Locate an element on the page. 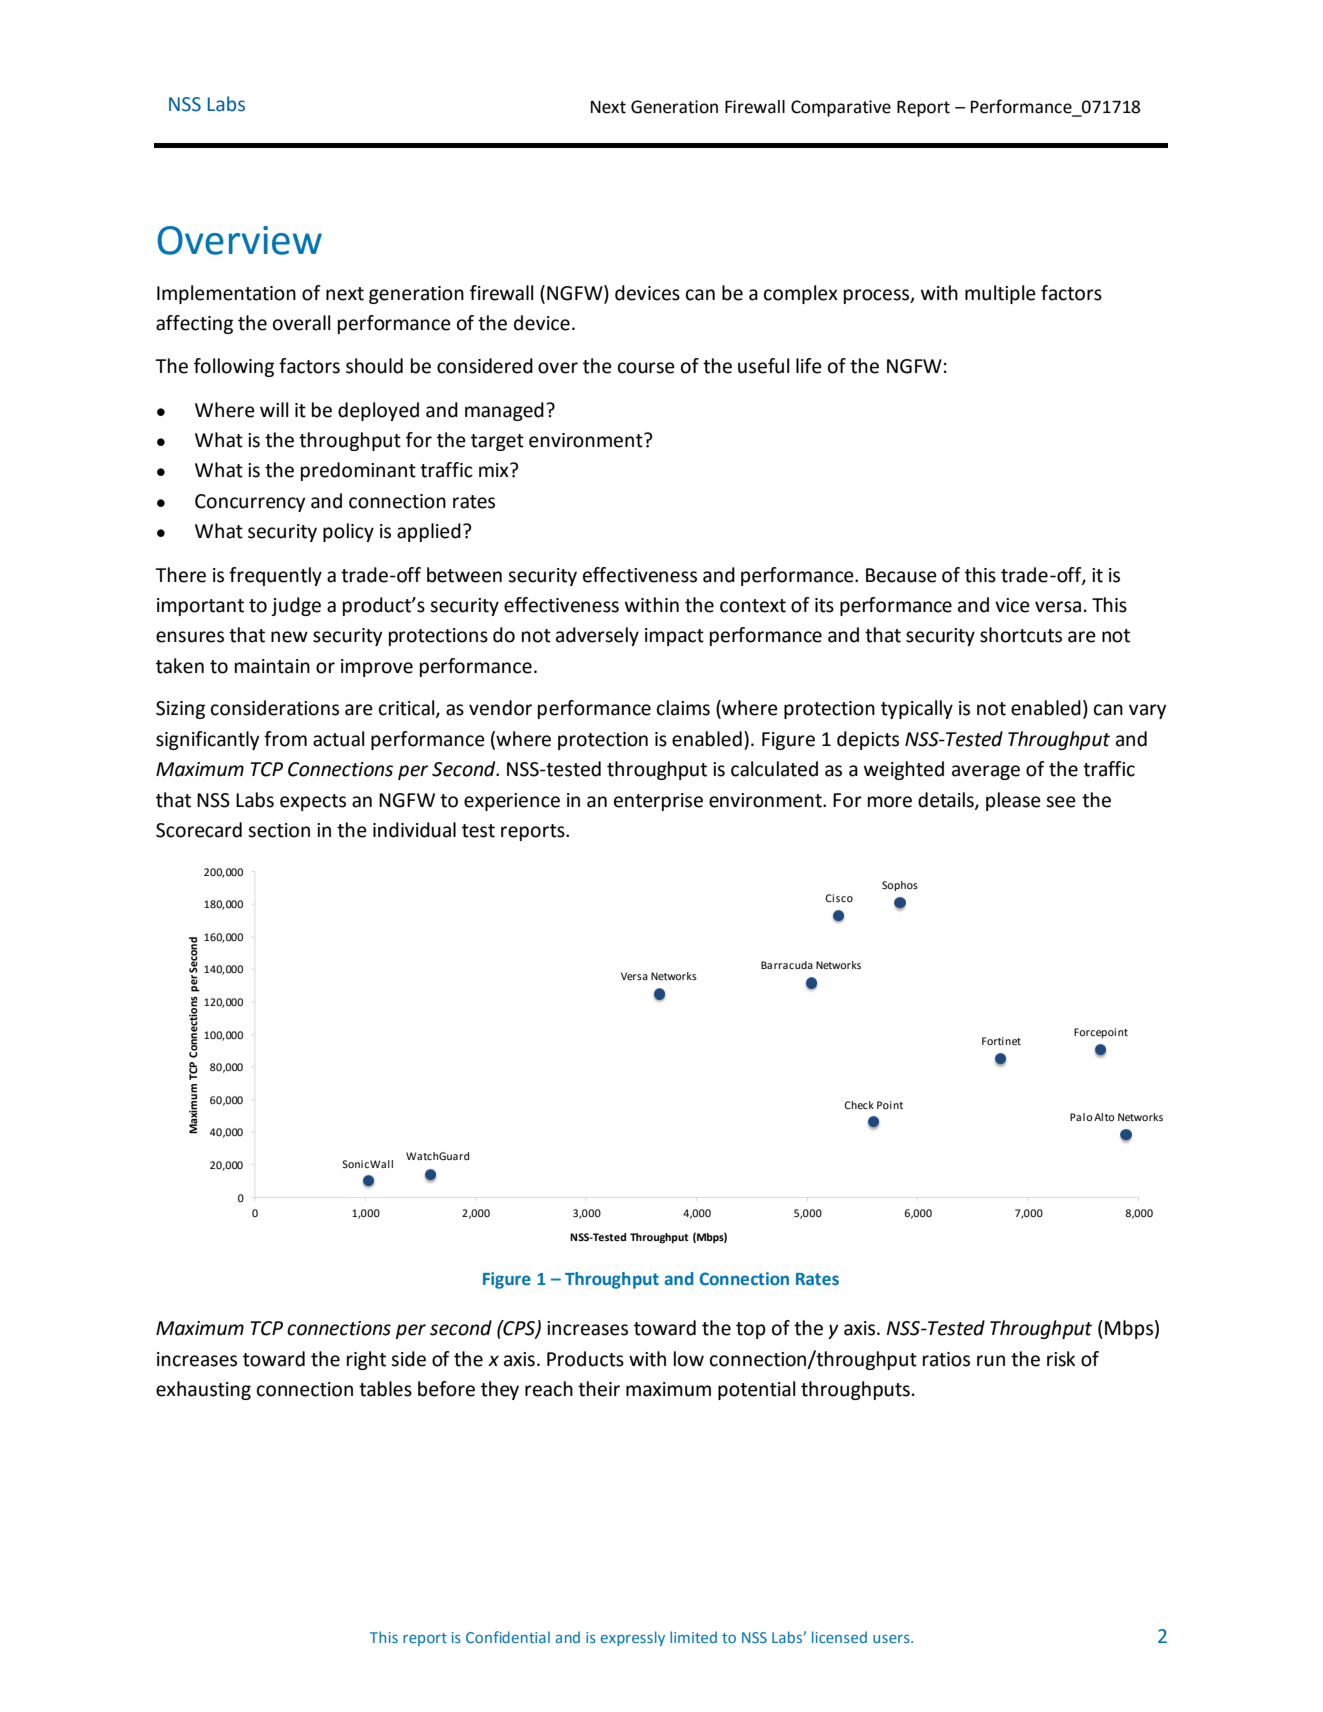 The width and height of the image is (1323, 1712). limited is located at coordinates (693, 1637).
